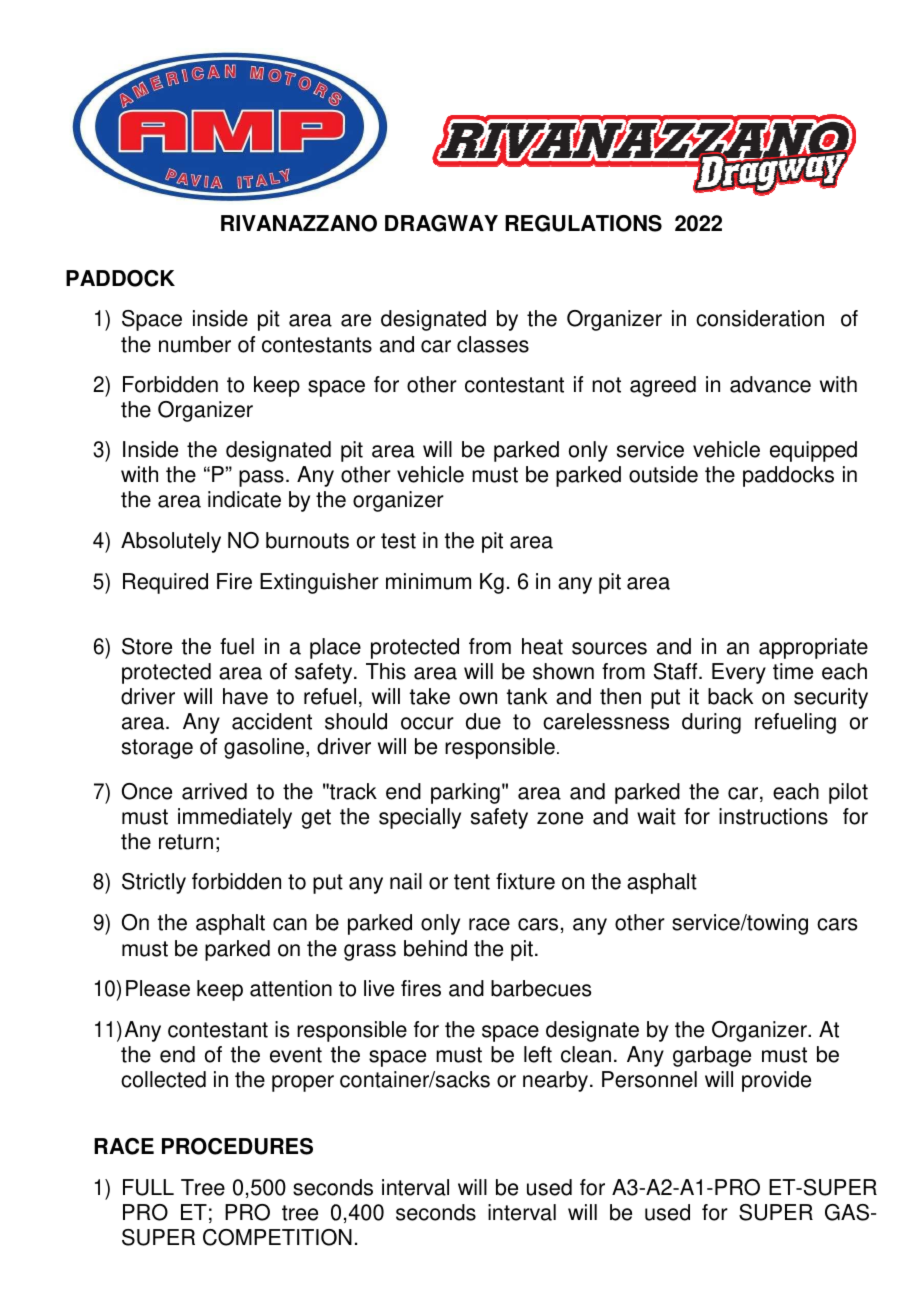  What do you see at coordinates (831, 698) in the screenshot?
I see `security` at bounding box center [831, 698].
